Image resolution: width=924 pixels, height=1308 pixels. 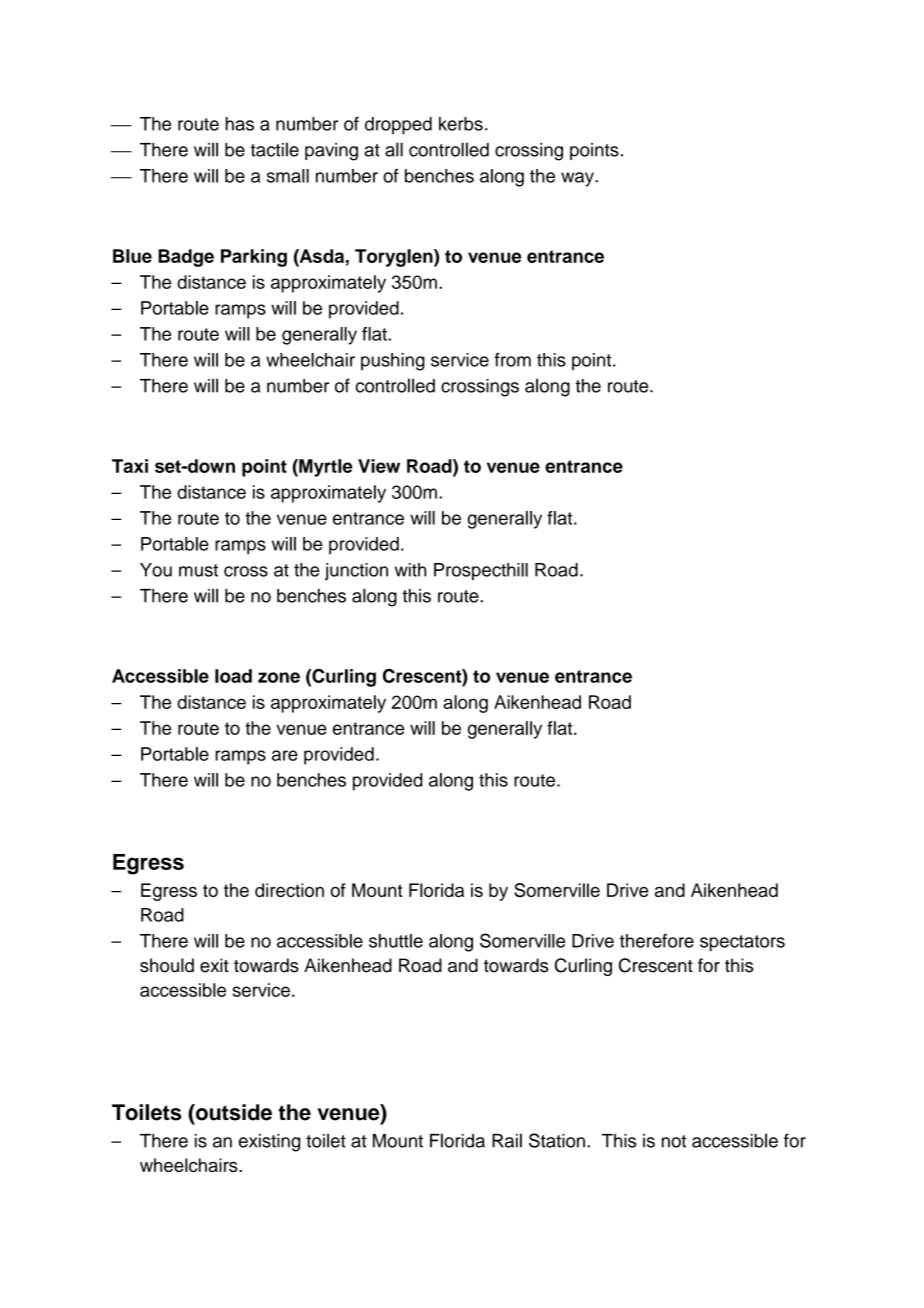 What do you see at coordinates (269, 1143) in the page?
I see `existing` at bounding box center [269, 1143].
